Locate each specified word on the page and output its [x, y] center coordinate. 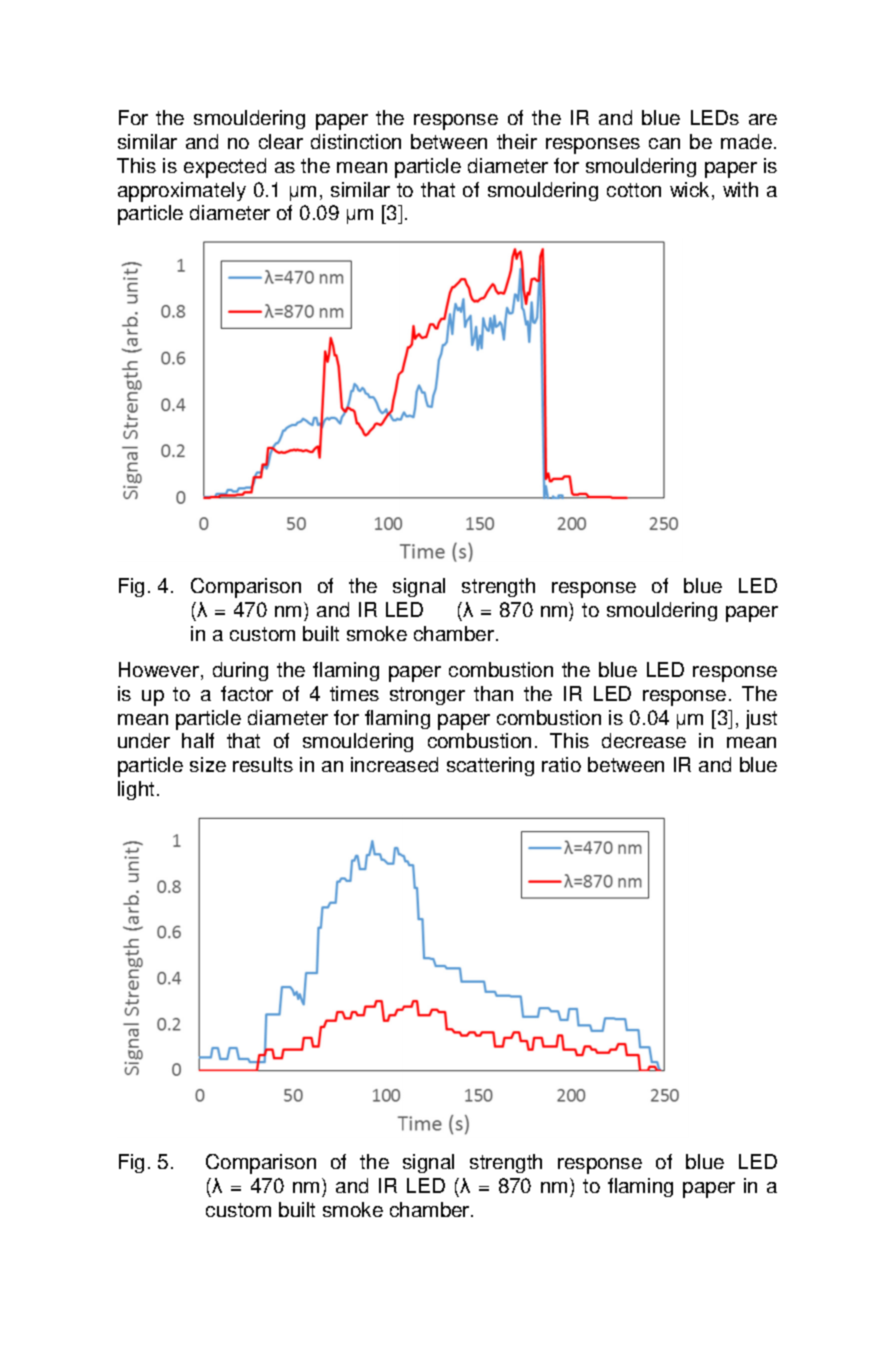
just [761, 719]
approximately [182, 192]
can [664, 143]
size [208, 764]
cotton [634, 190]
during [240, 671]
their [517, 141]
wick [691, 191]
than [493, 693]
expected [225, 168]
